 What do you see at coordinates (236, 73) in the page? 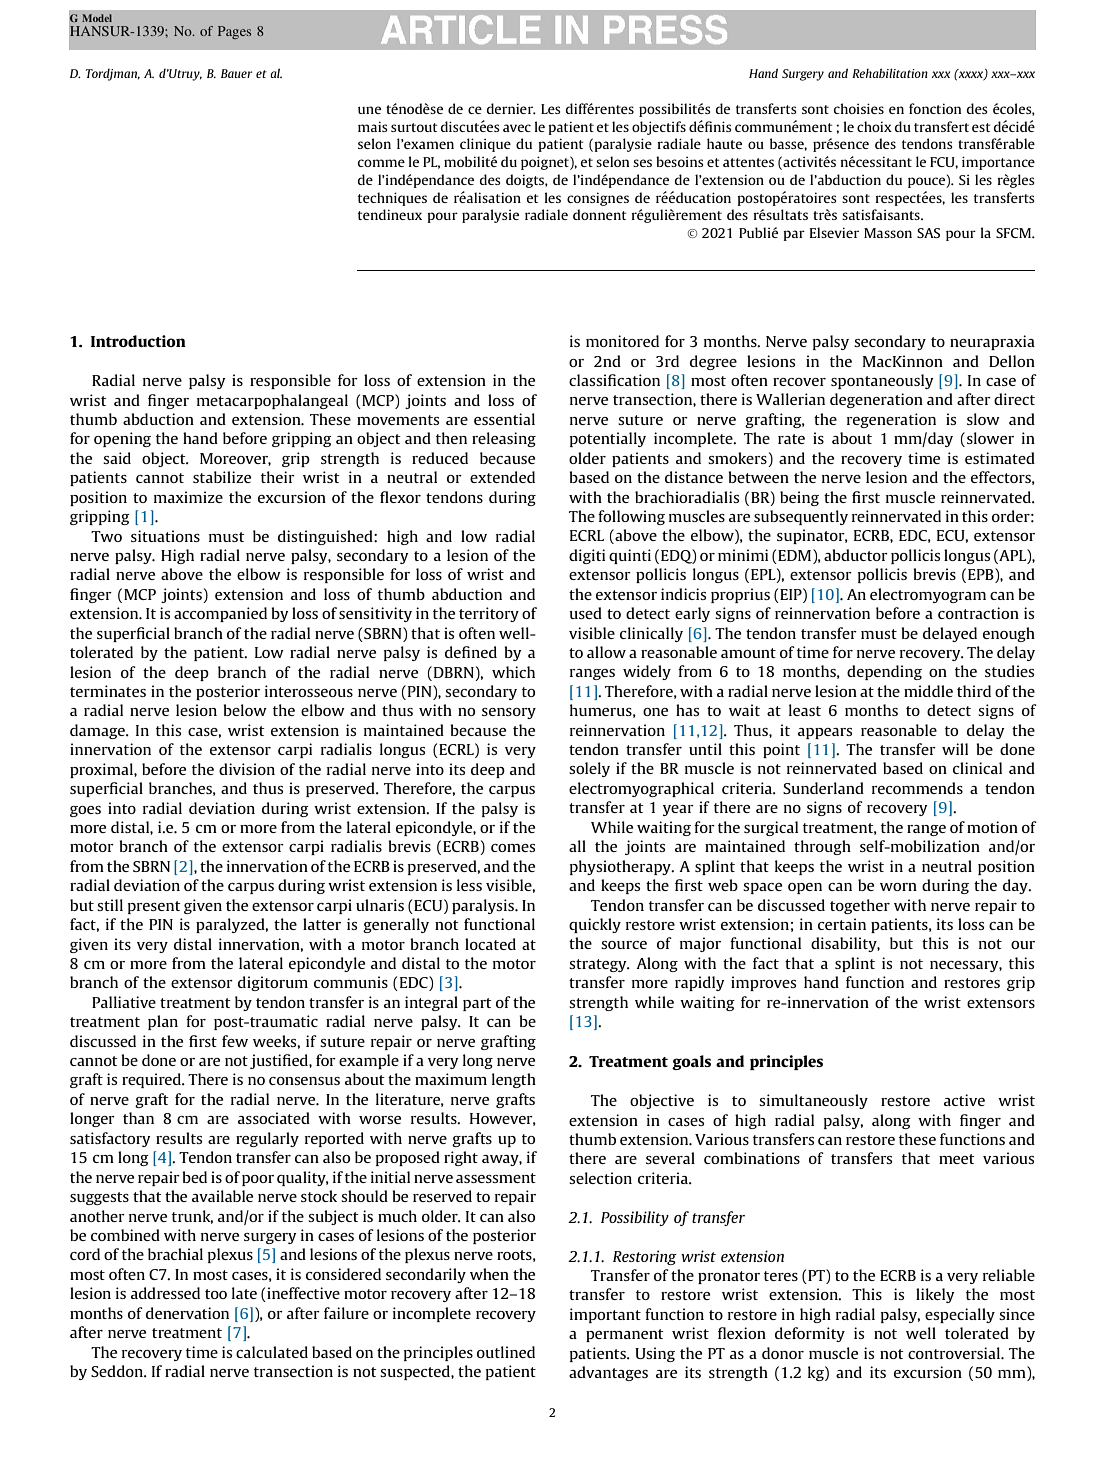
I see `Bauer` at bounding box center [236, 73].
